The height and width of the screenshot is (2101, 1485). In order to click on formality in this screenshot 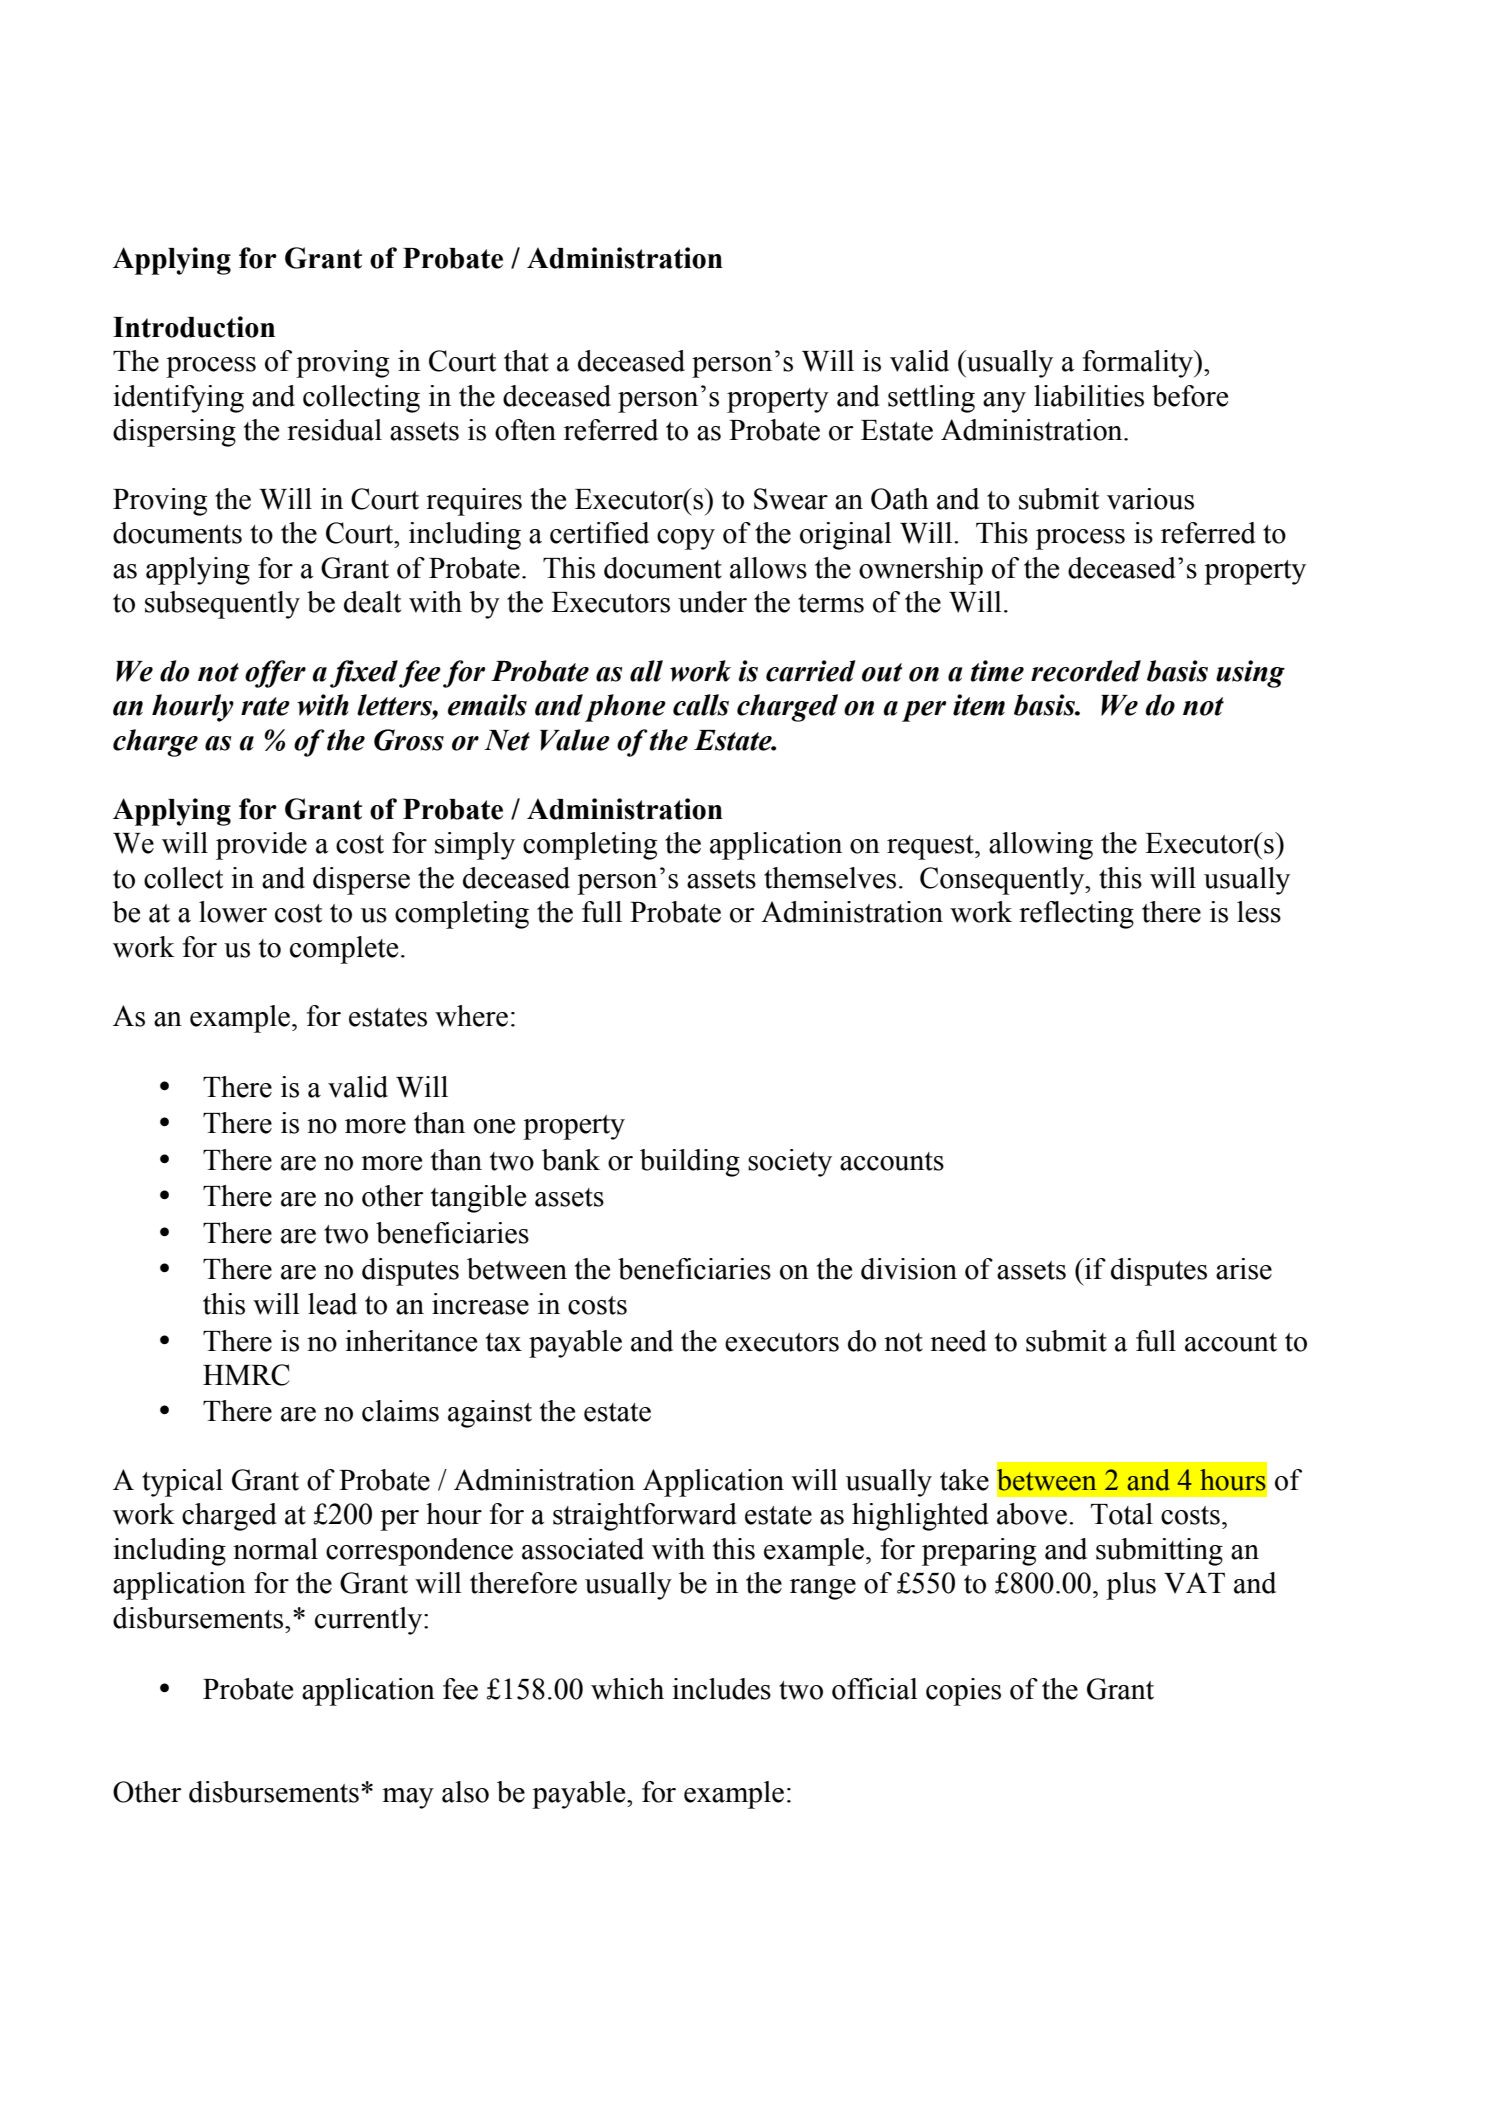, I will do `click(1139, 364)`.
